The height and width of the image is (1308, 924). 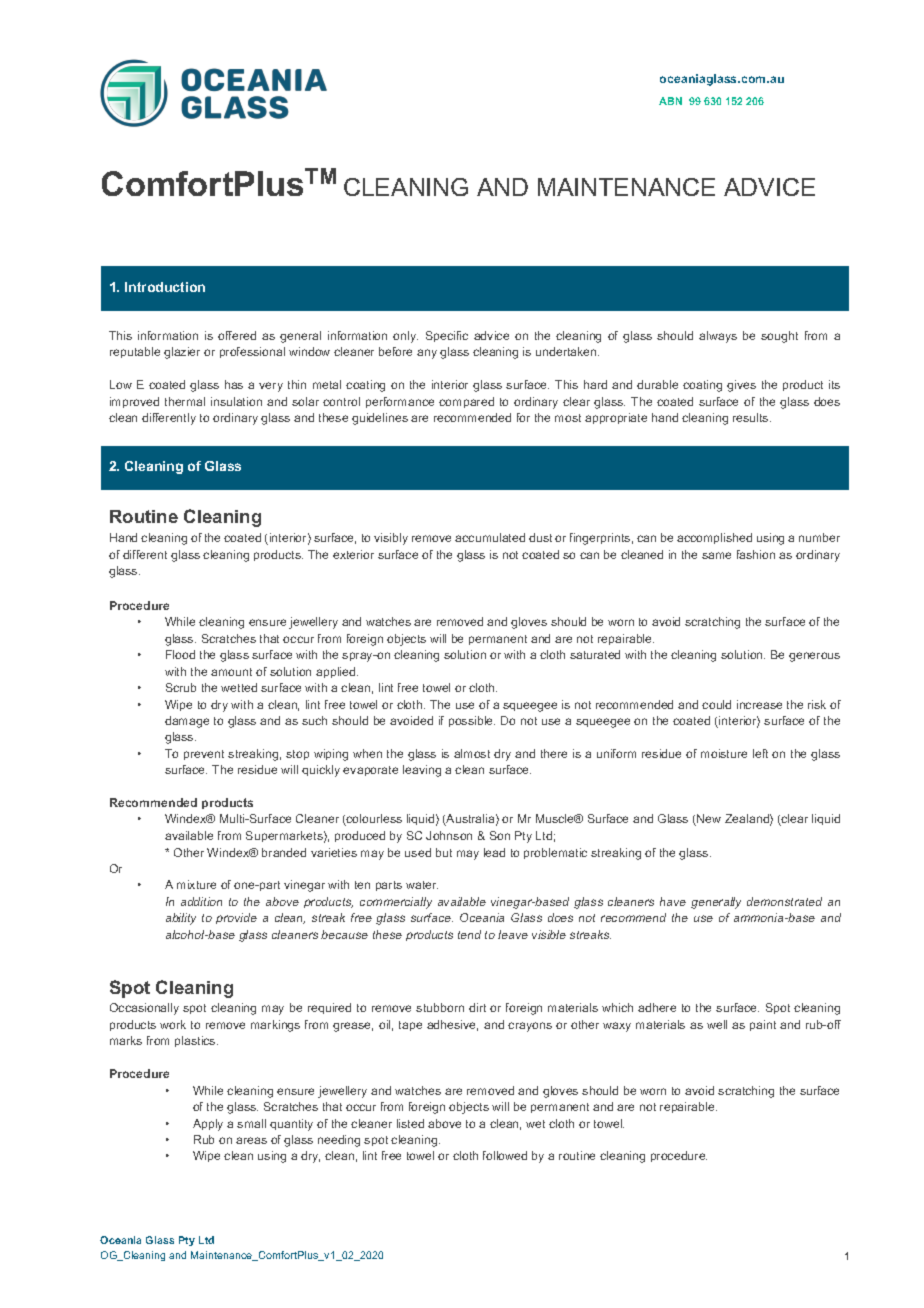 I want to click on insulation, so click(x=236, y=401).
